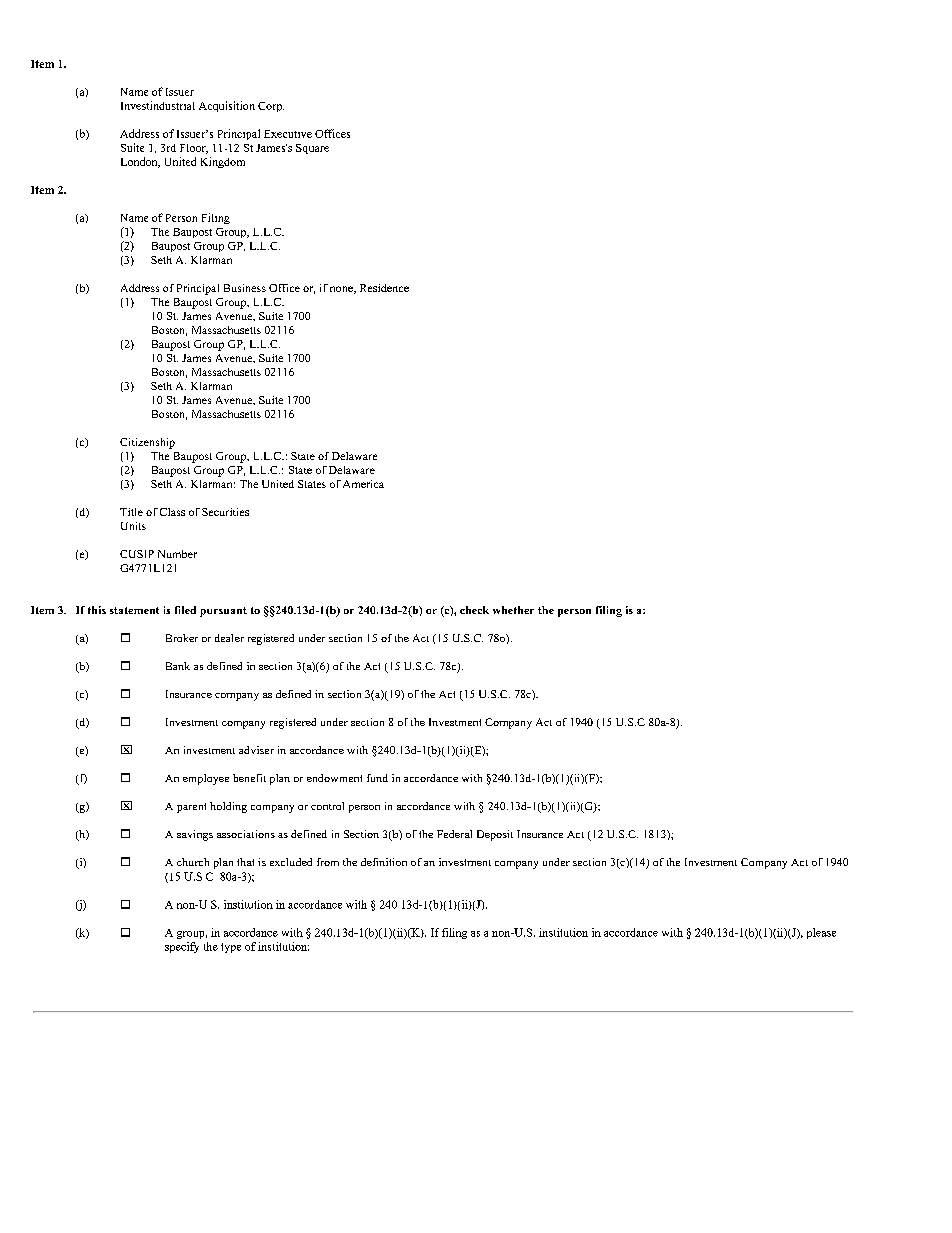 The image size is (952, 1233). Describe the element at coordinates (225, 512) in the page. I see `Securities` at that location.
